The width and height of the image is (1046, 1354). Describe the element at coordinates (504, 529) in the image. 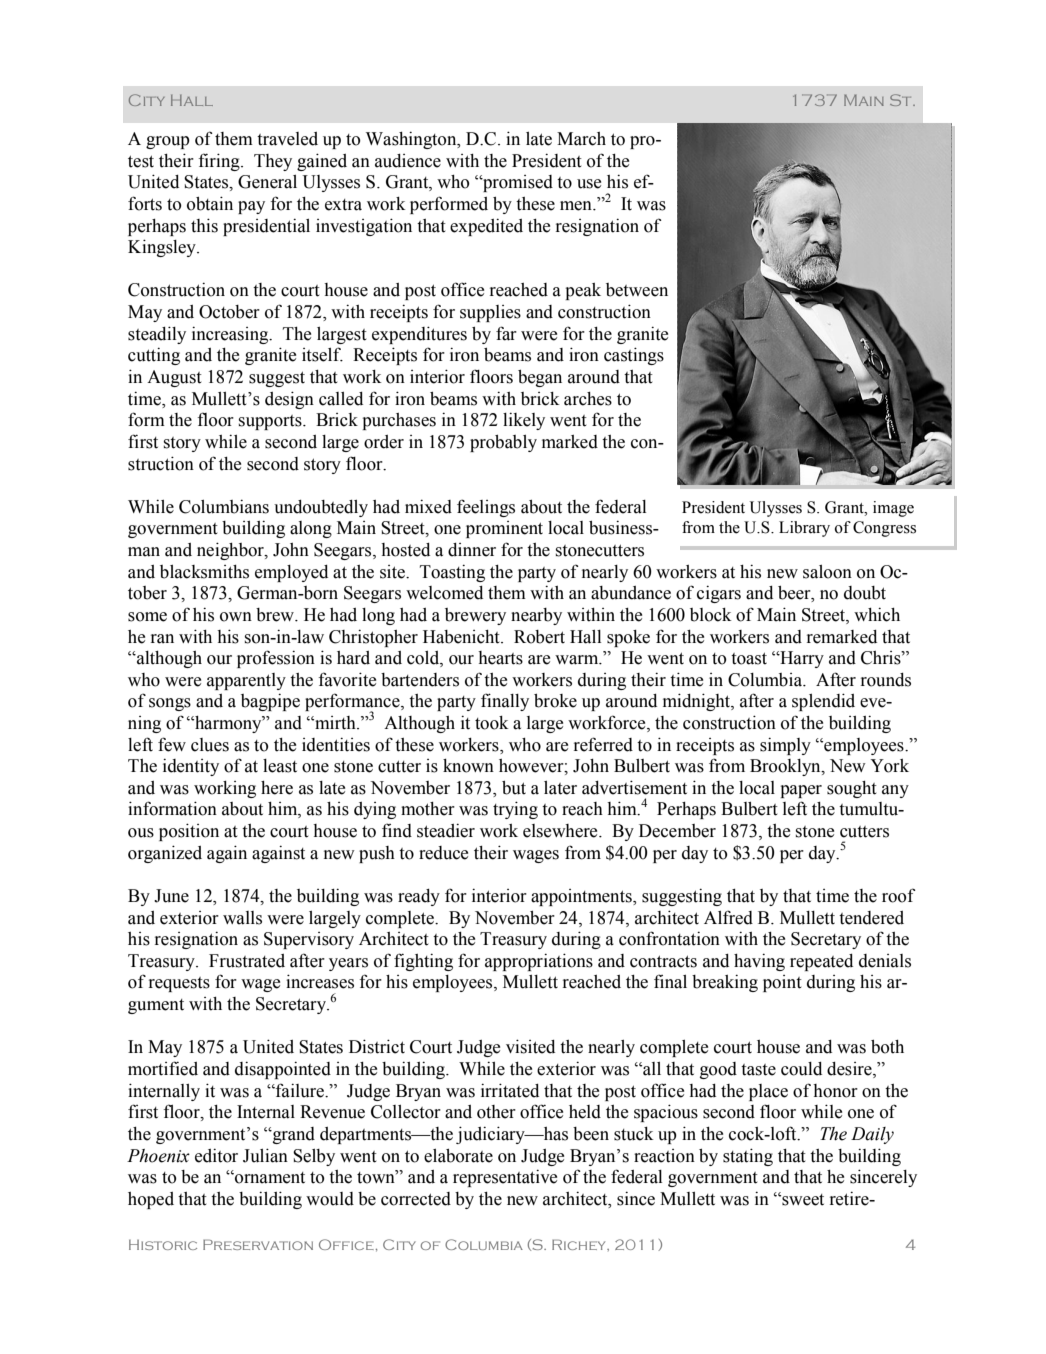

I see `prominent` at that location.
